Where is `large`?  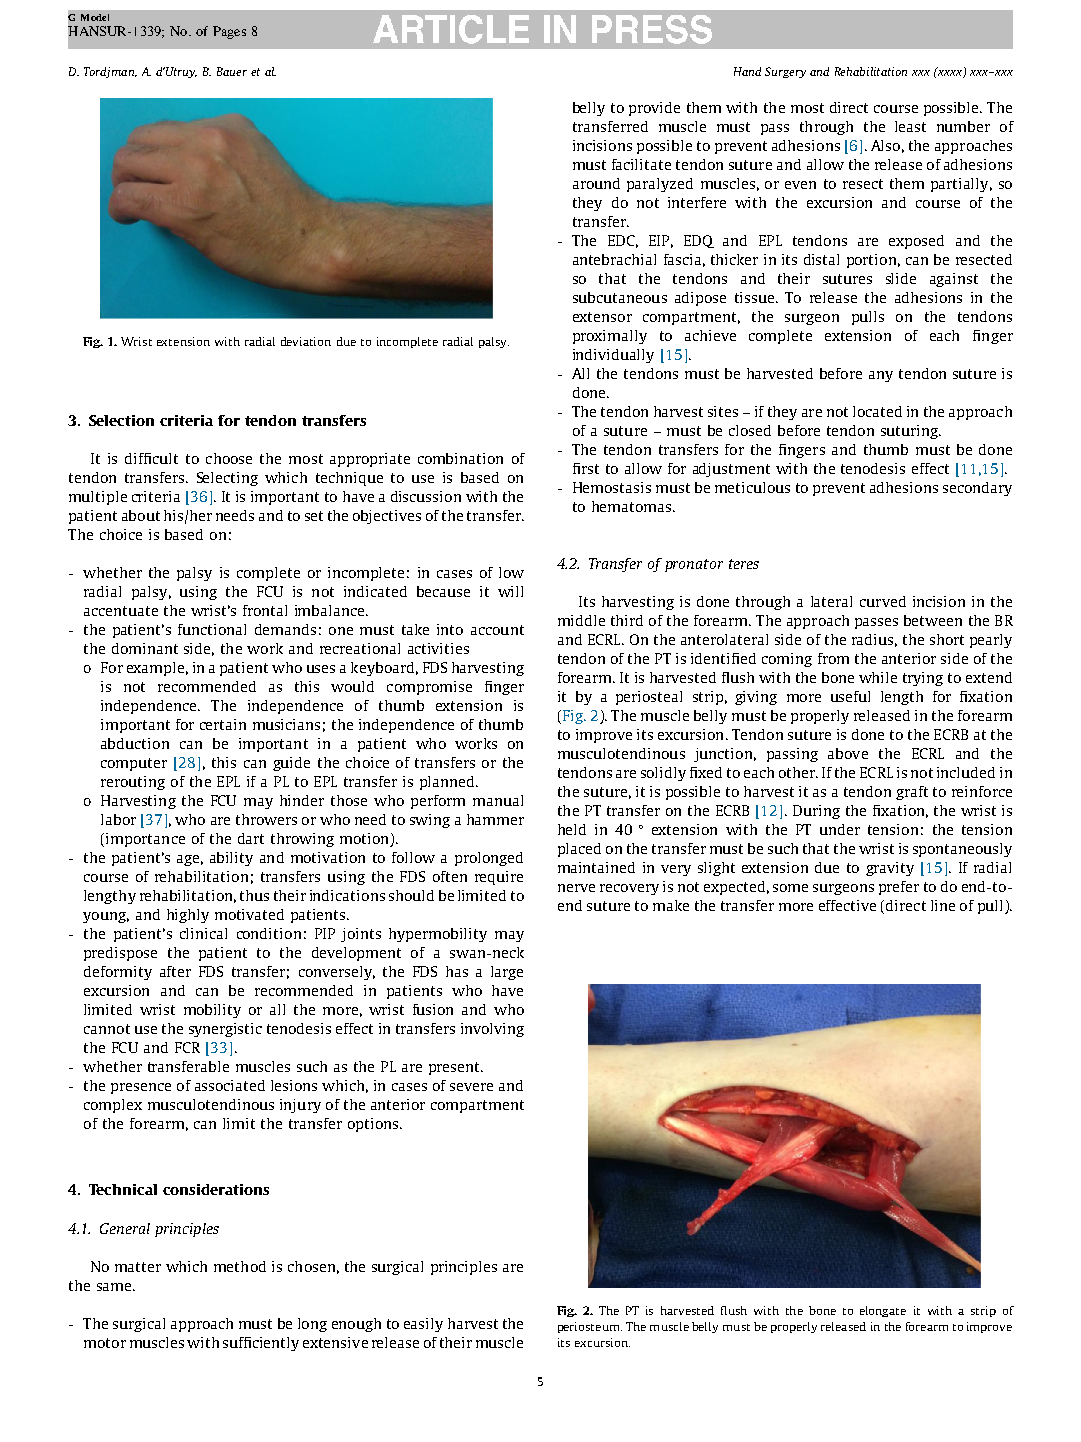 large is located at coordinates (507, 973).
